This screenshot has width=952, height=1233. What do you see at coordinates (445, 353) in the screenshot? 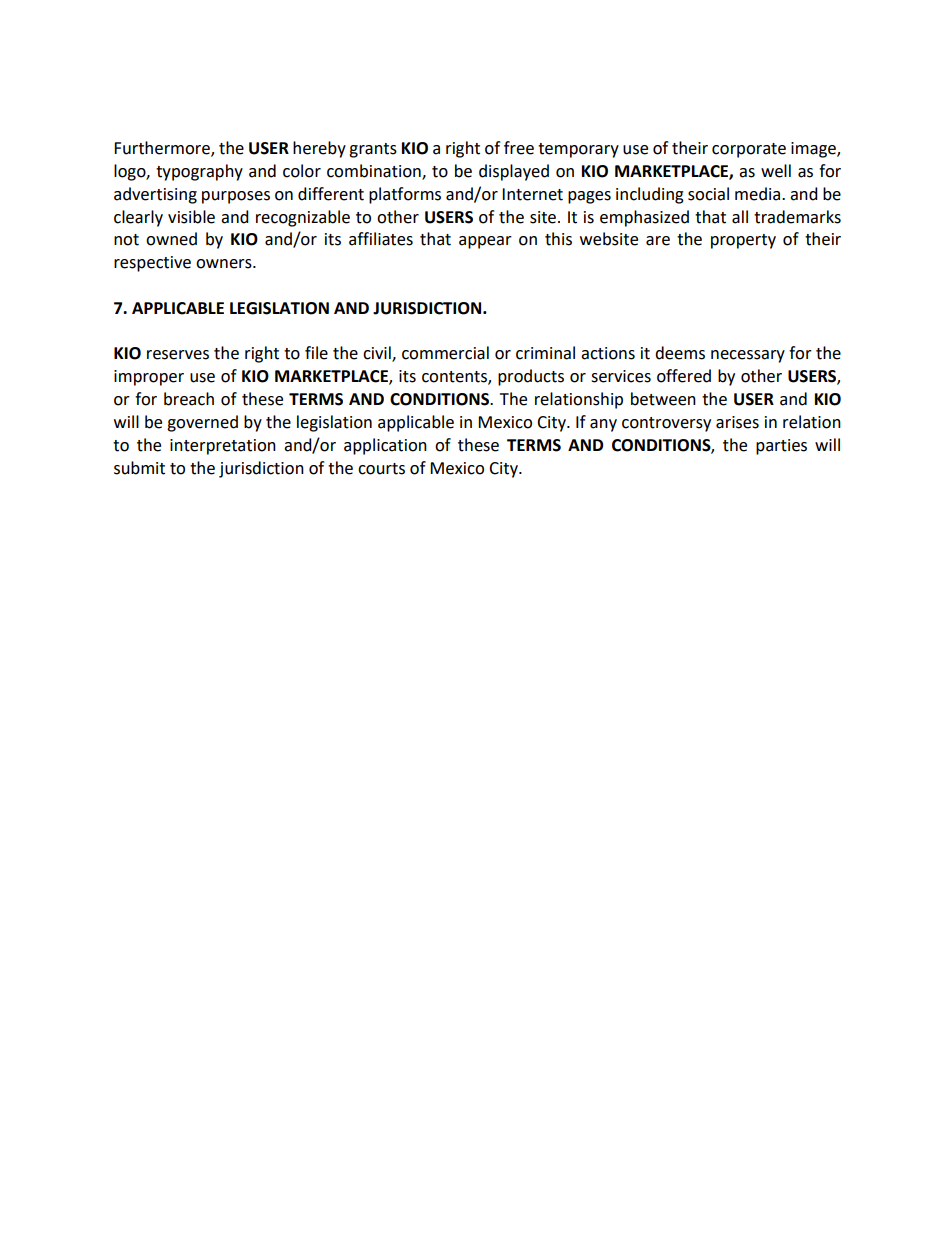
I see `commercial` at bounding box center [445, 353].
